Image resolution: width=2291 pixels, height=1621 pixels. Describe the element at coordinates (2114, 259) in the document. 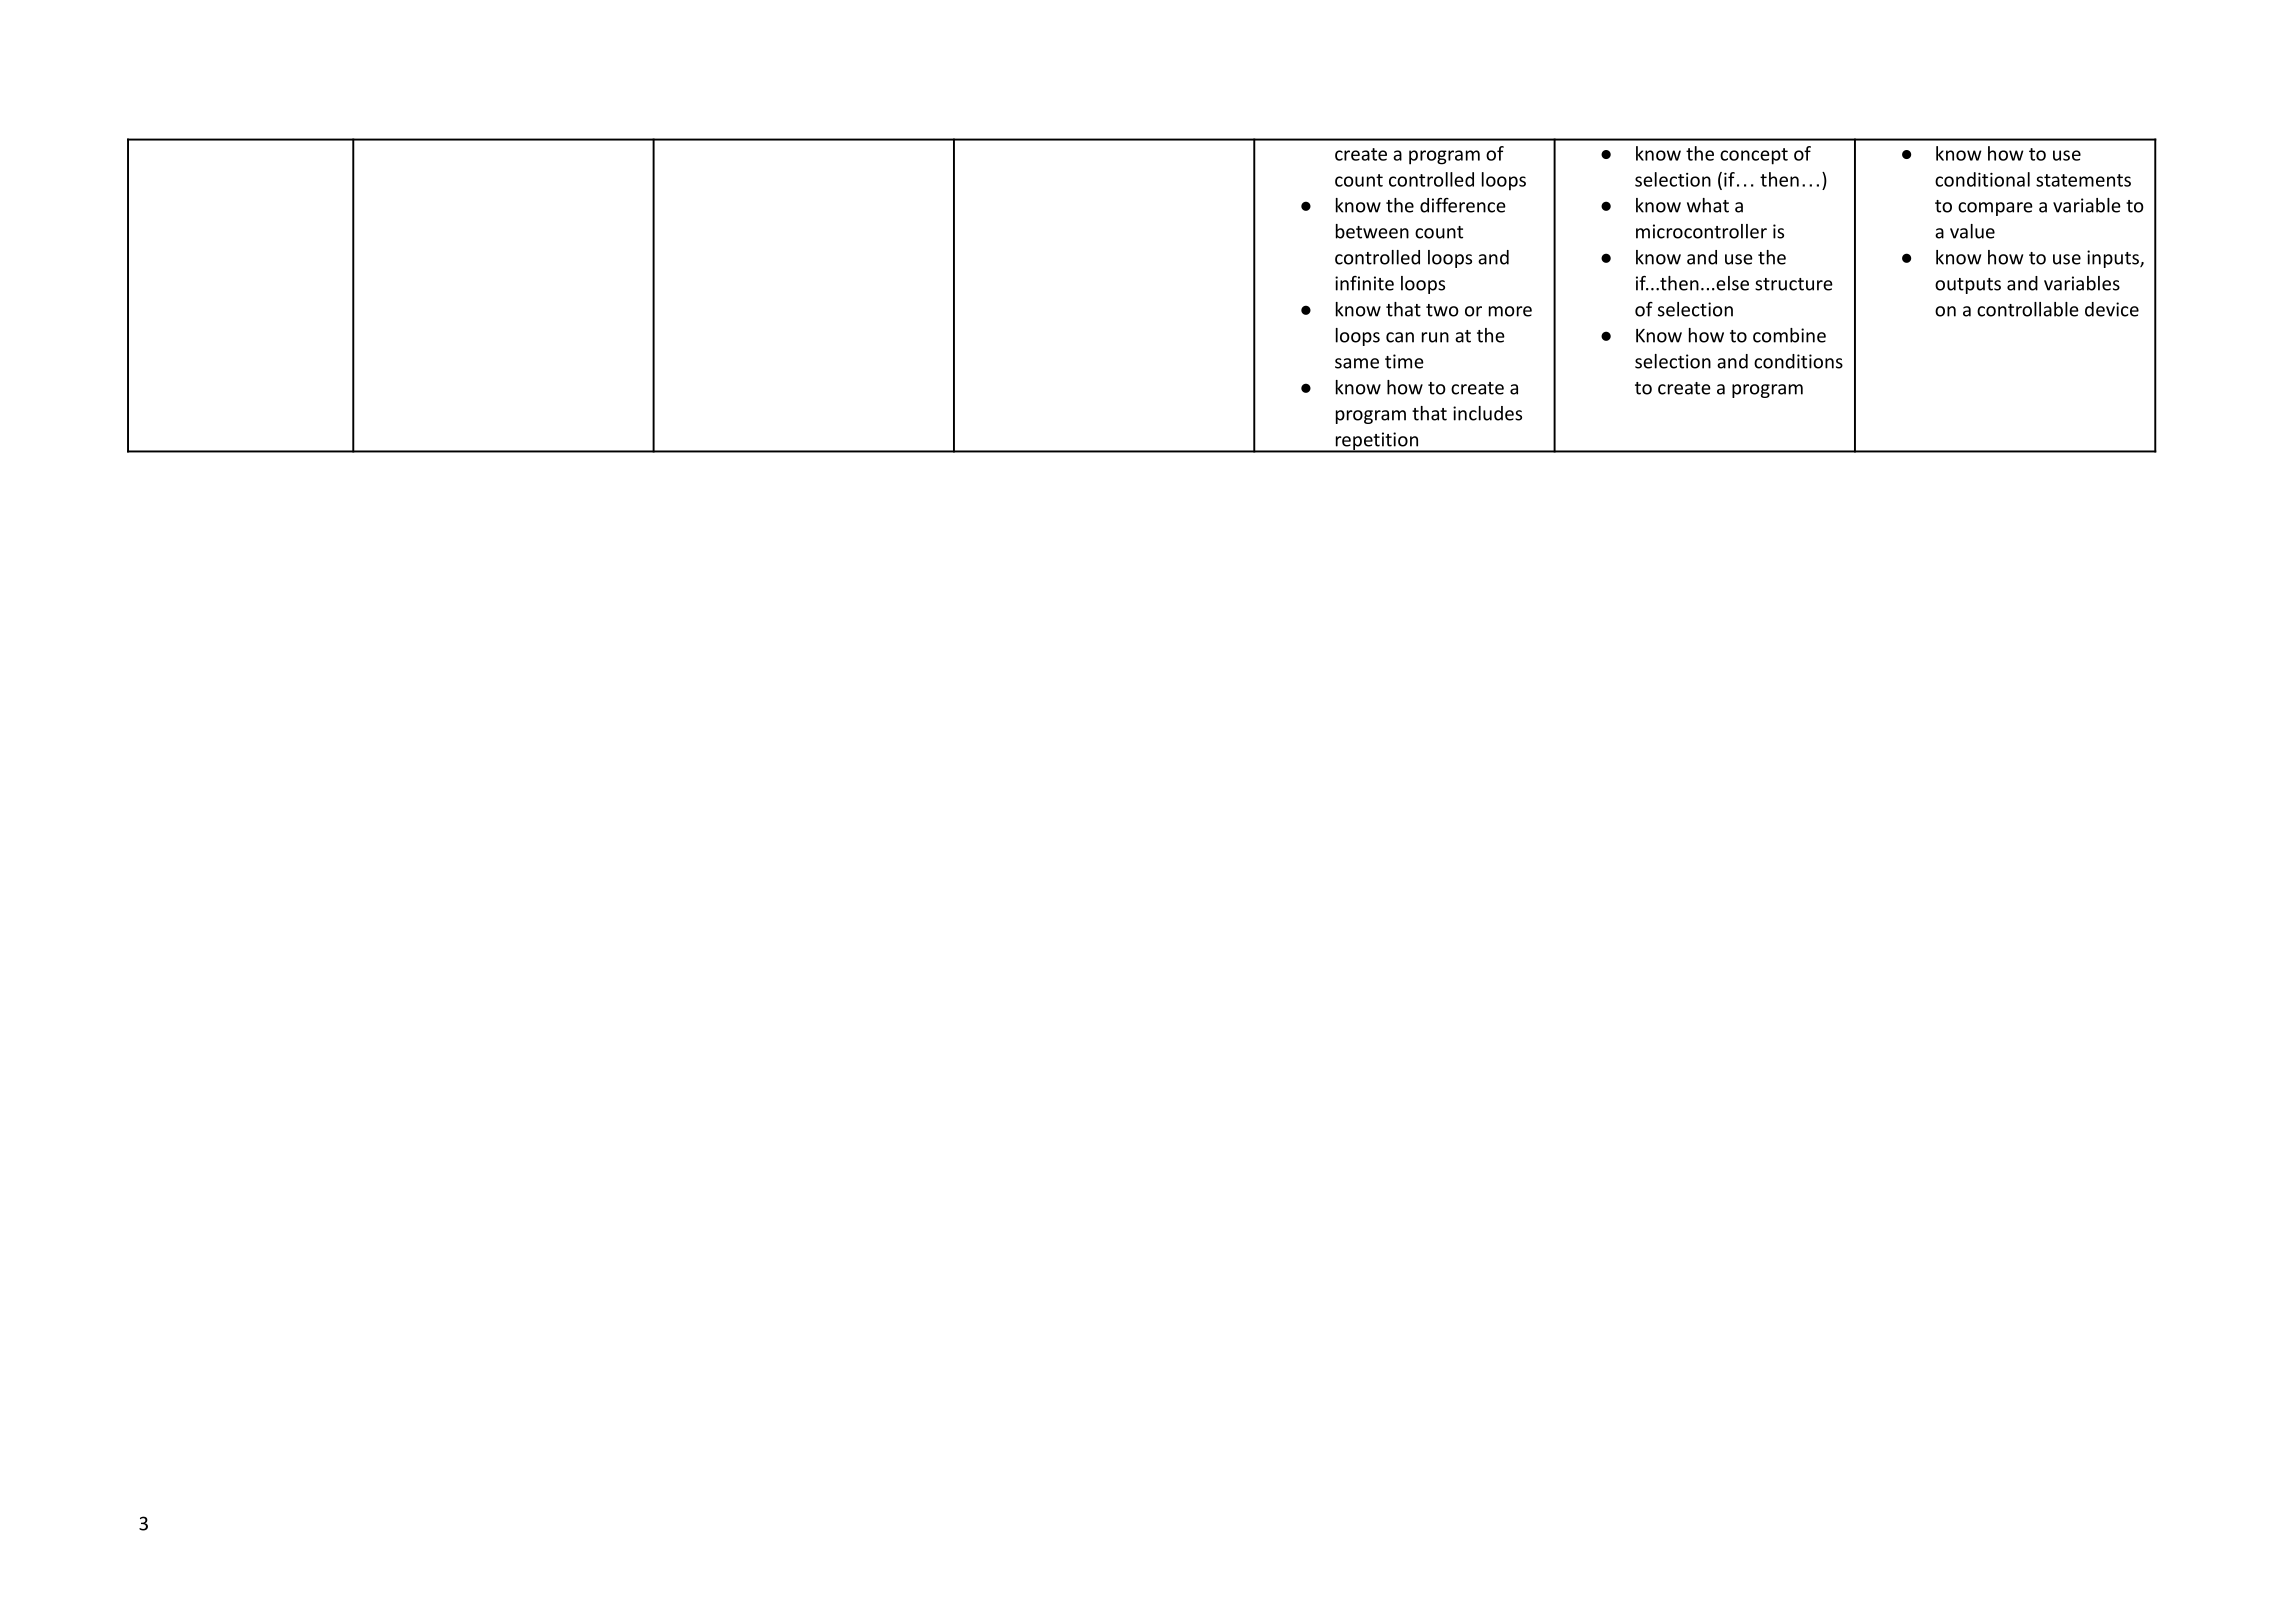

I see `inputs` at that location.
